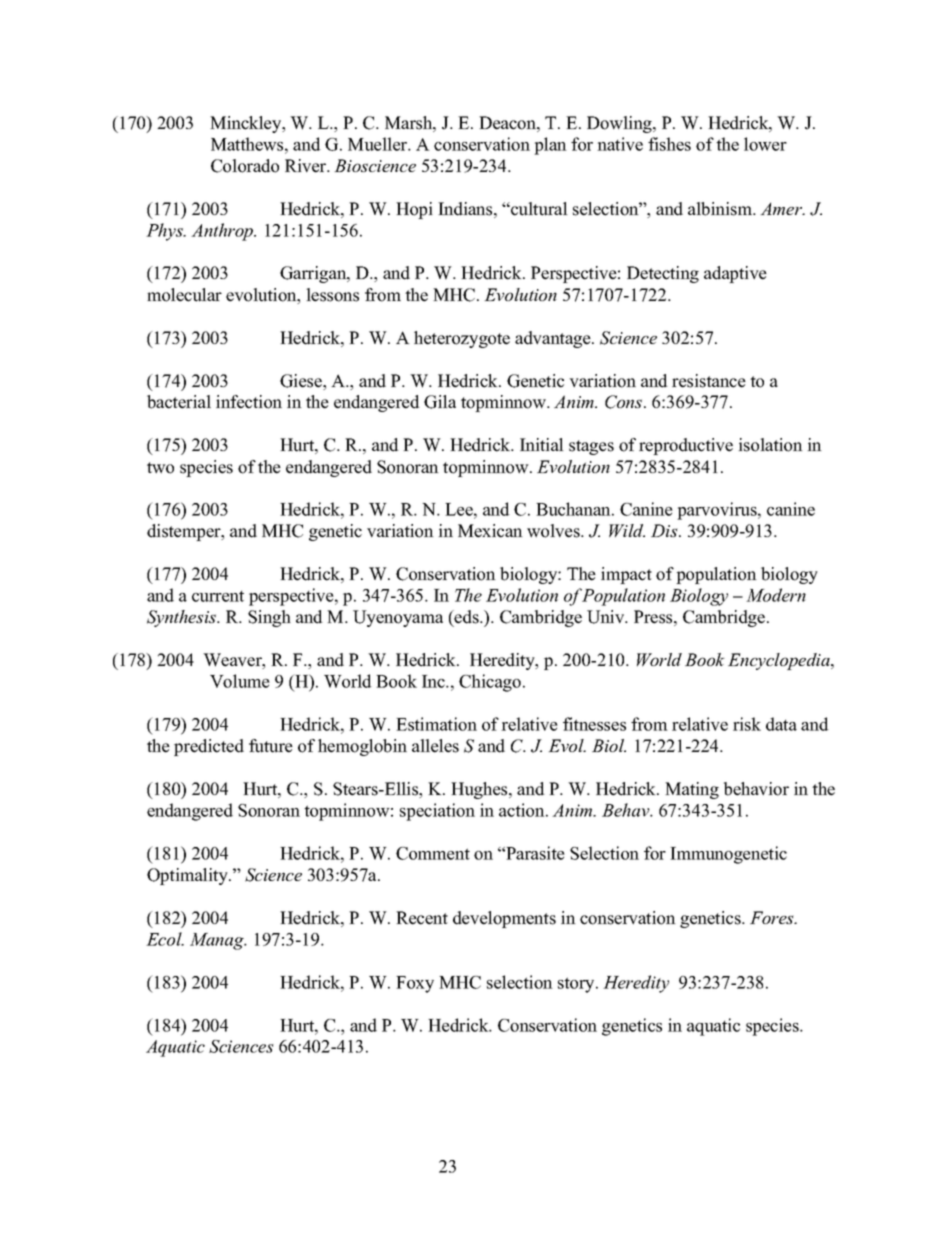 The height and width of the screenshot is (1233, 952). What do you see at coordinates (218, 596) in the screenshot?
I see `current` at bounding box center [218, 596].
